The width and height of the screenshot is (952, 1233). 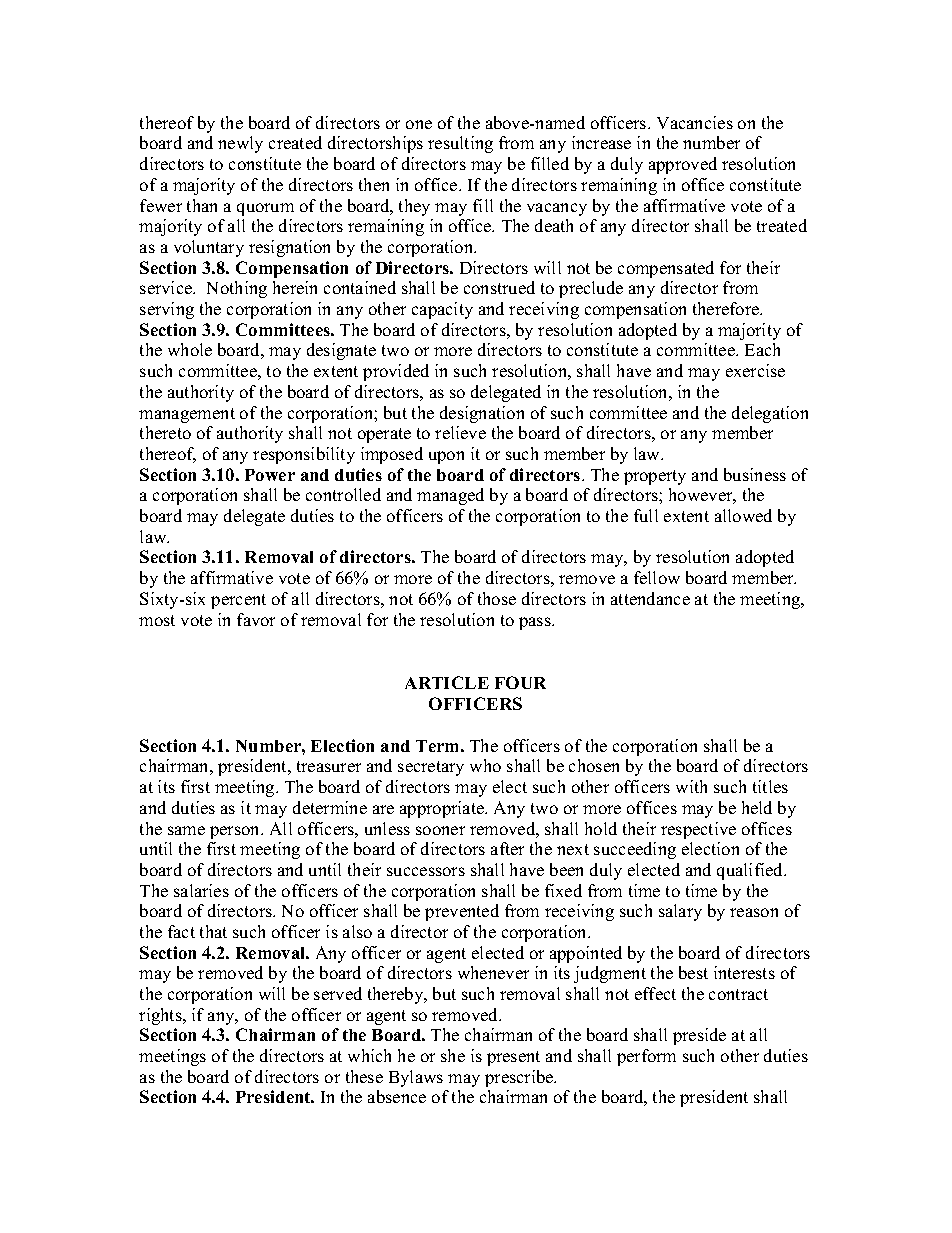 I want to click on capacity, so click(x=442, y=310).
